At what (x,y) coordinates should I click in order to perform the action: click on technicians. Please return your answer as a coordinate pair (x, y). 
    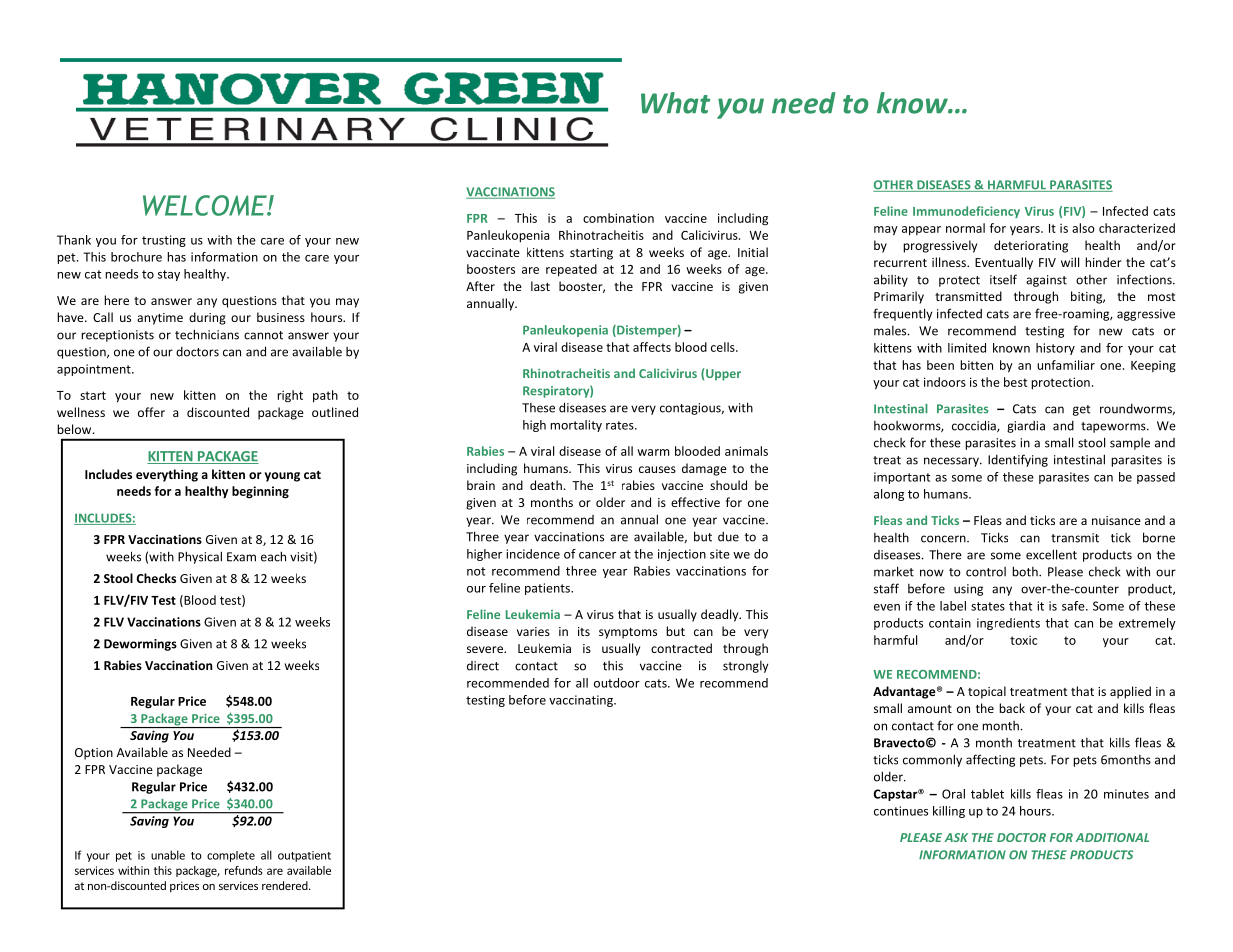
    Looking at the image, I should click on (207, 334).
